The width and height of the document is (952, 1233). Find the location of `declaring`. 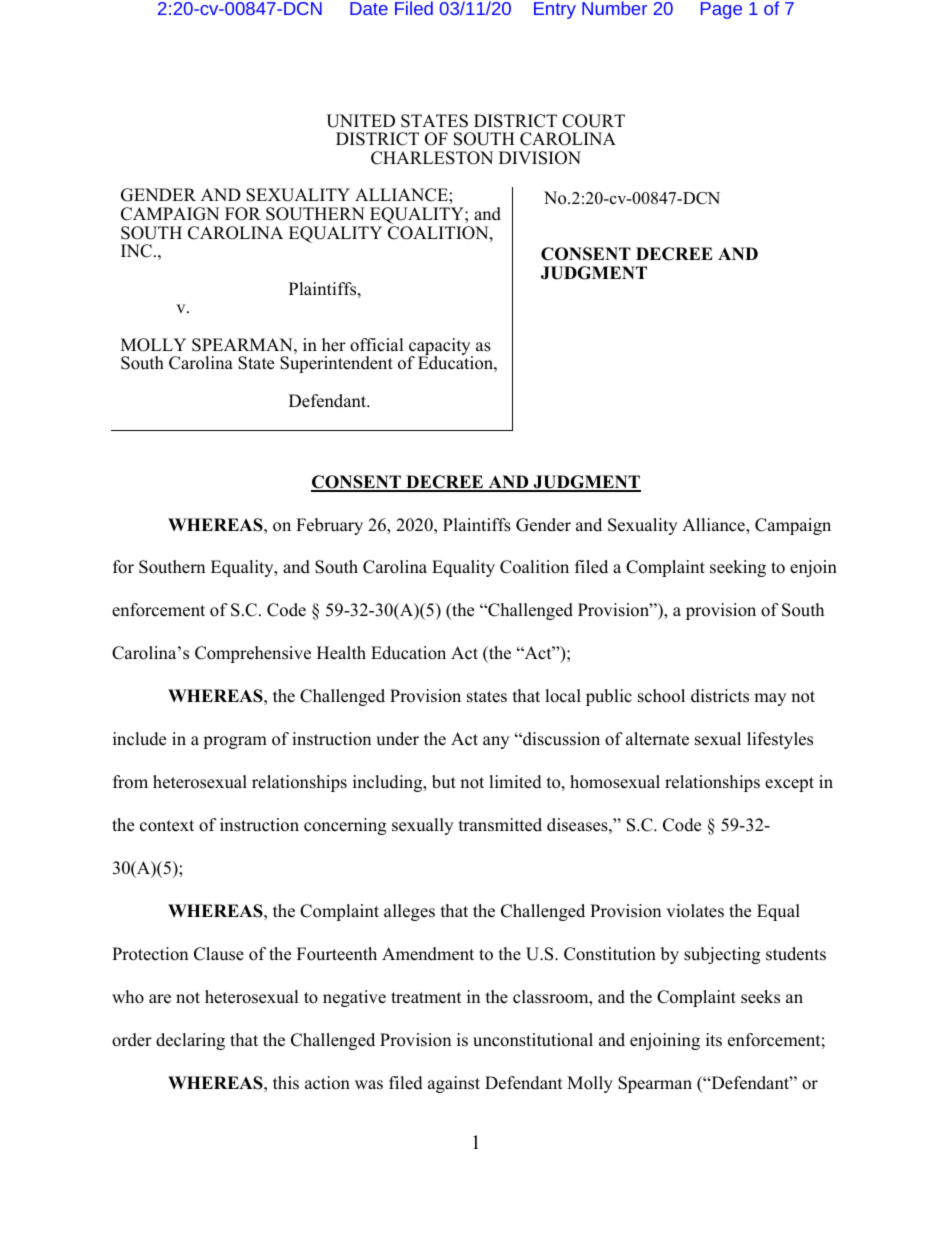

declaring is located at coordinates (190, 1041).
